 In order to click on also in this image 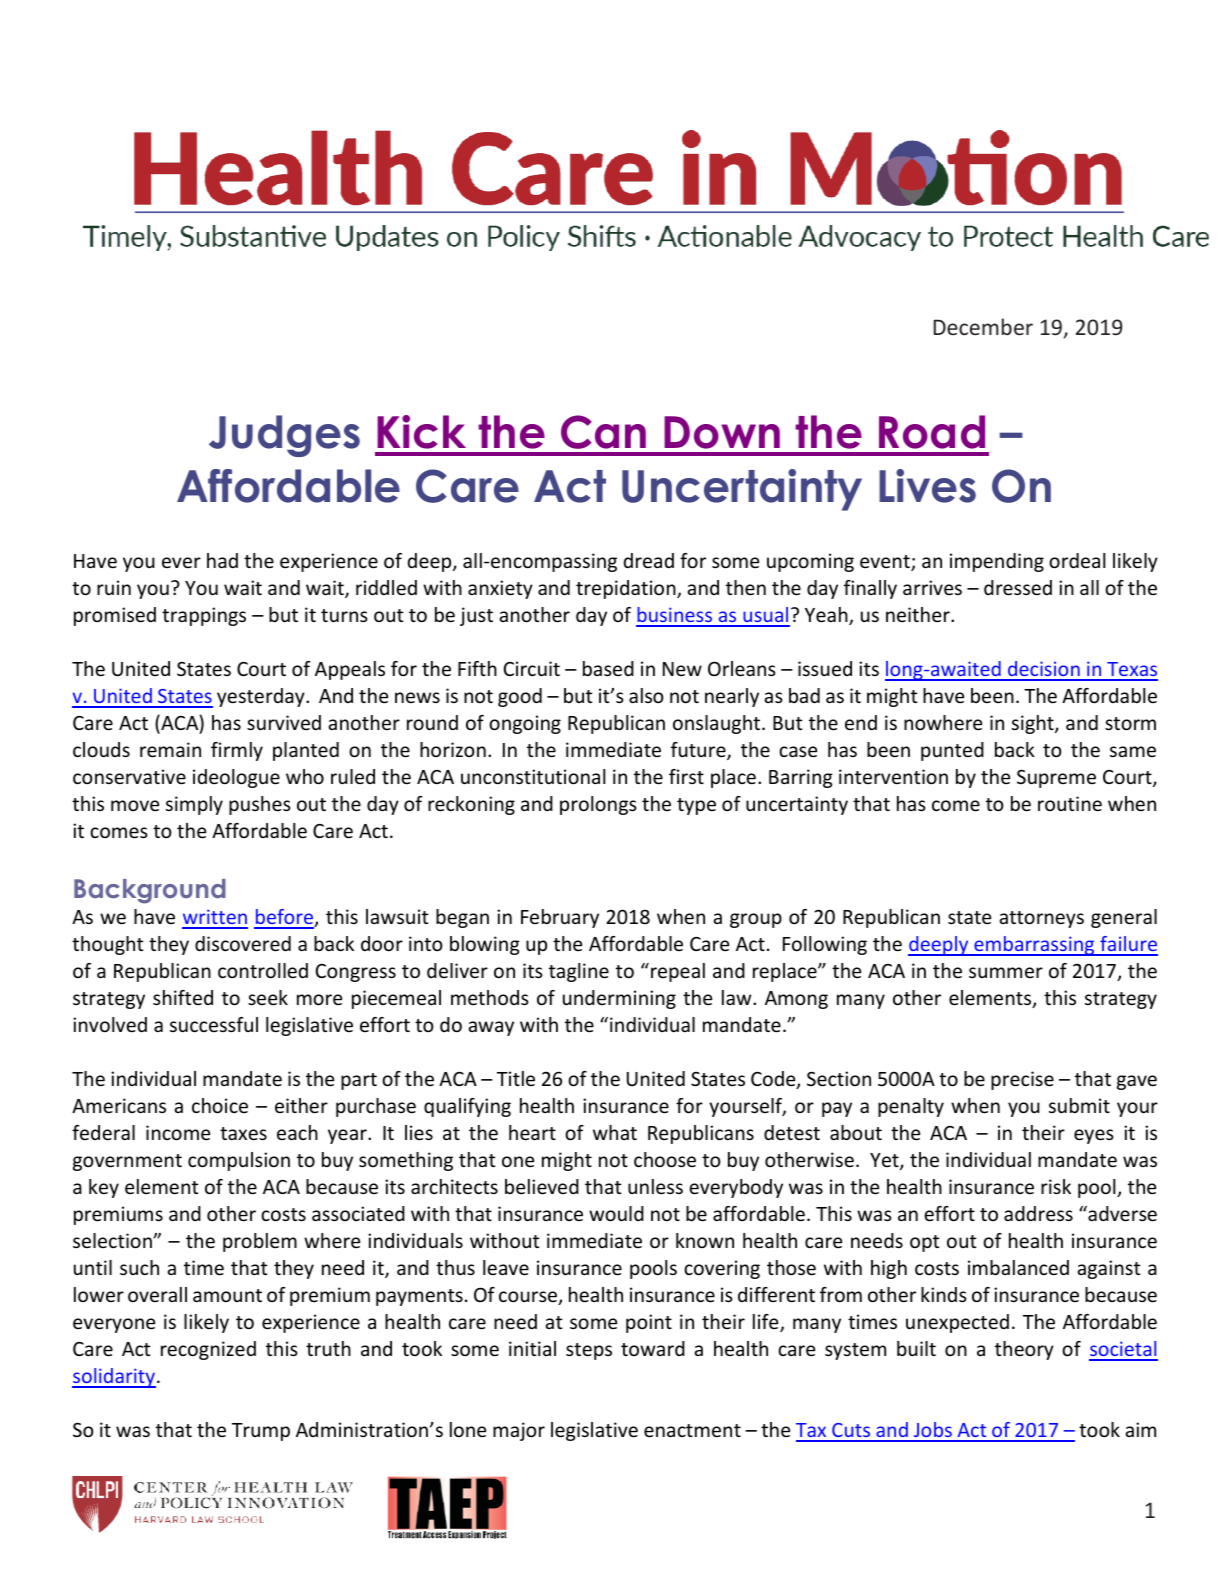, I will do `click(646, 695)`.
